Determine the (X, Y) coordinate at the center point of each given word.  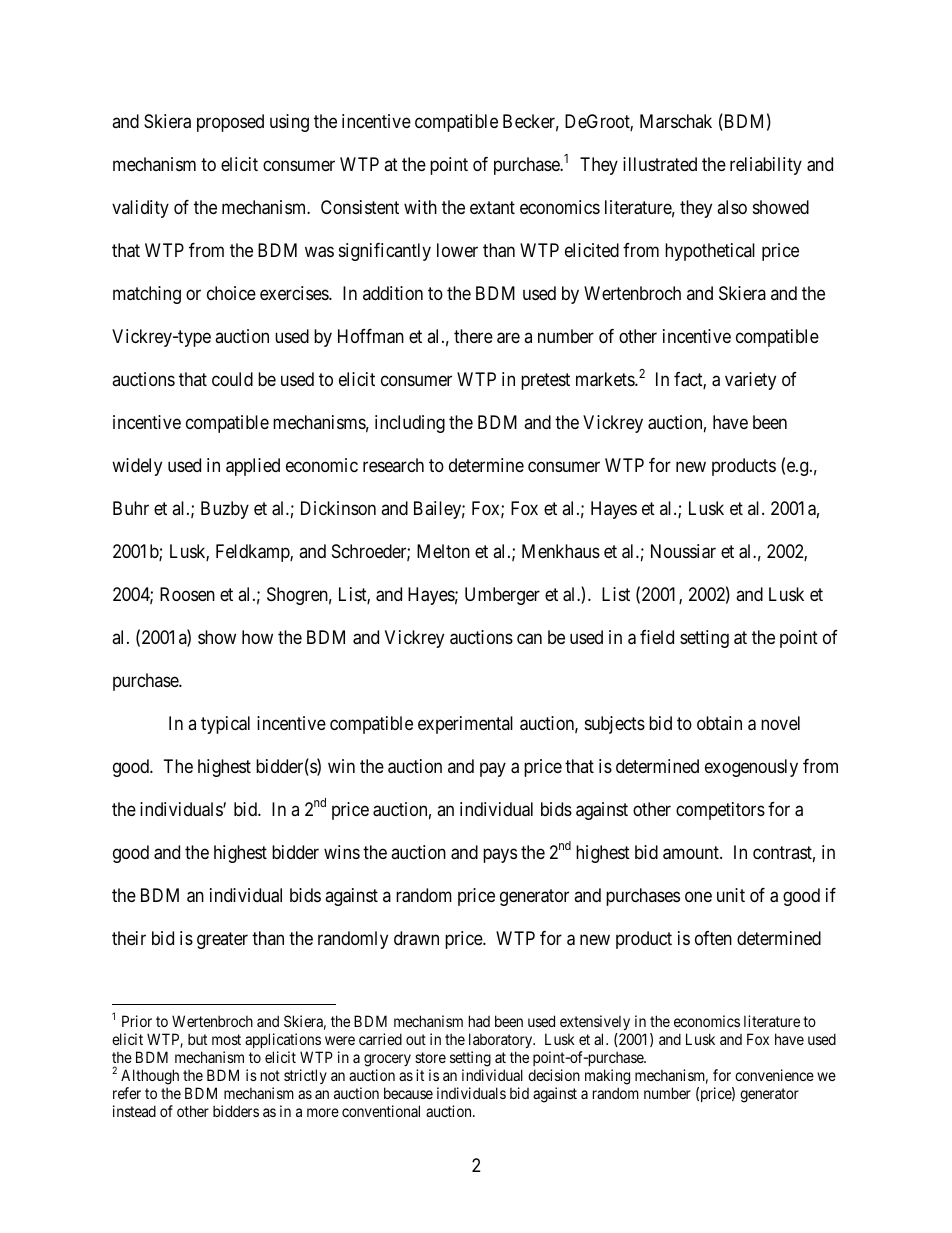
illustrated (660, 164)
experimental (465, 725)
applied (253, 467)
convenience (774, 1075)
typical (225, 725)
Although (150, 1077)
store (430, 1057)
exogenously (751, 768)
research (393, 465)
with (420, 207)
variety (750, 381)
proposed (230, 123)
